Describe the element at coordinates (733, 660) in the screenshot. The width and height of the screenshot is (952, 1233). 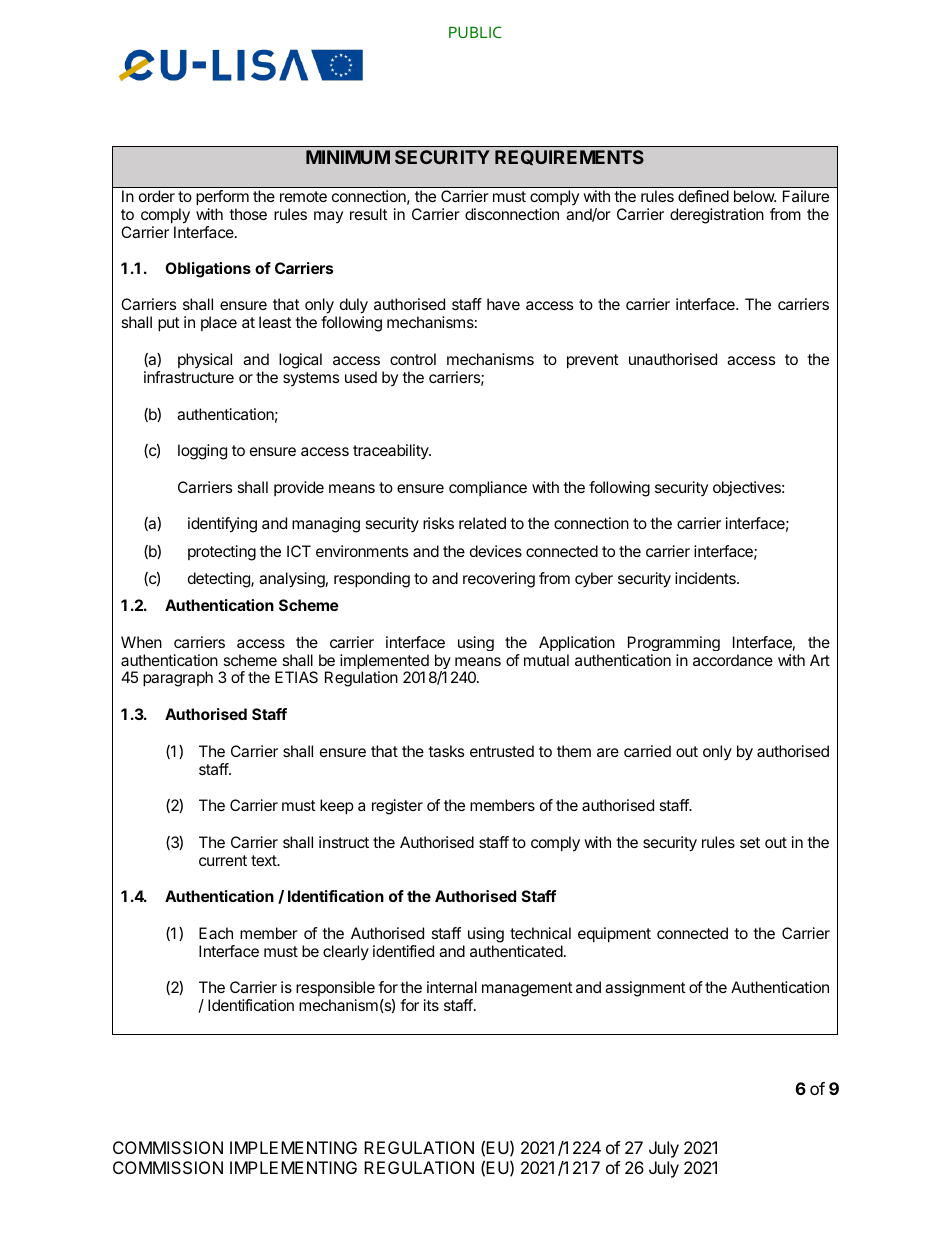
I see `accordance` at that location.
